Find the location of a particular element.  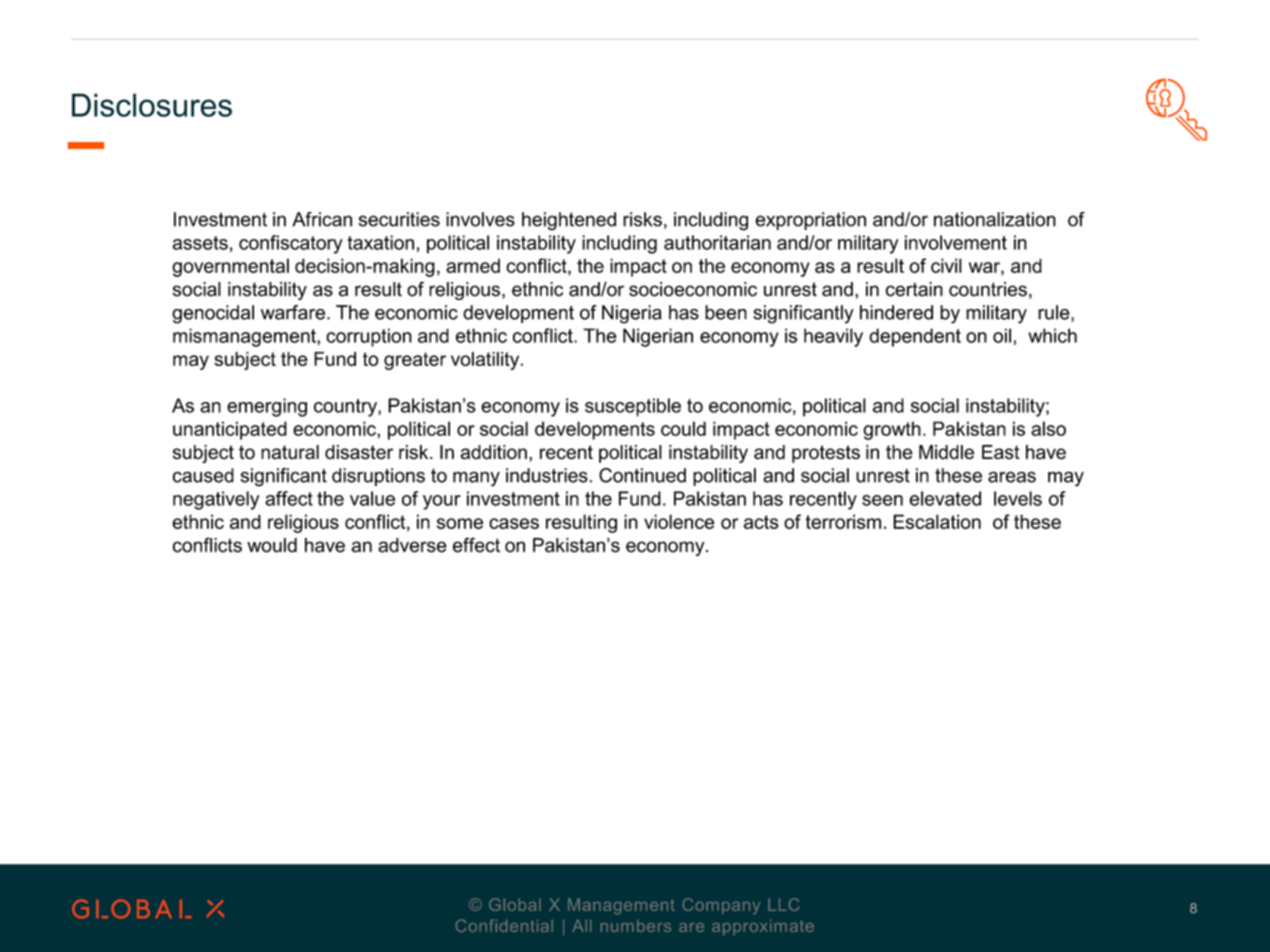

heightened is located at coordinates (569, 221).
